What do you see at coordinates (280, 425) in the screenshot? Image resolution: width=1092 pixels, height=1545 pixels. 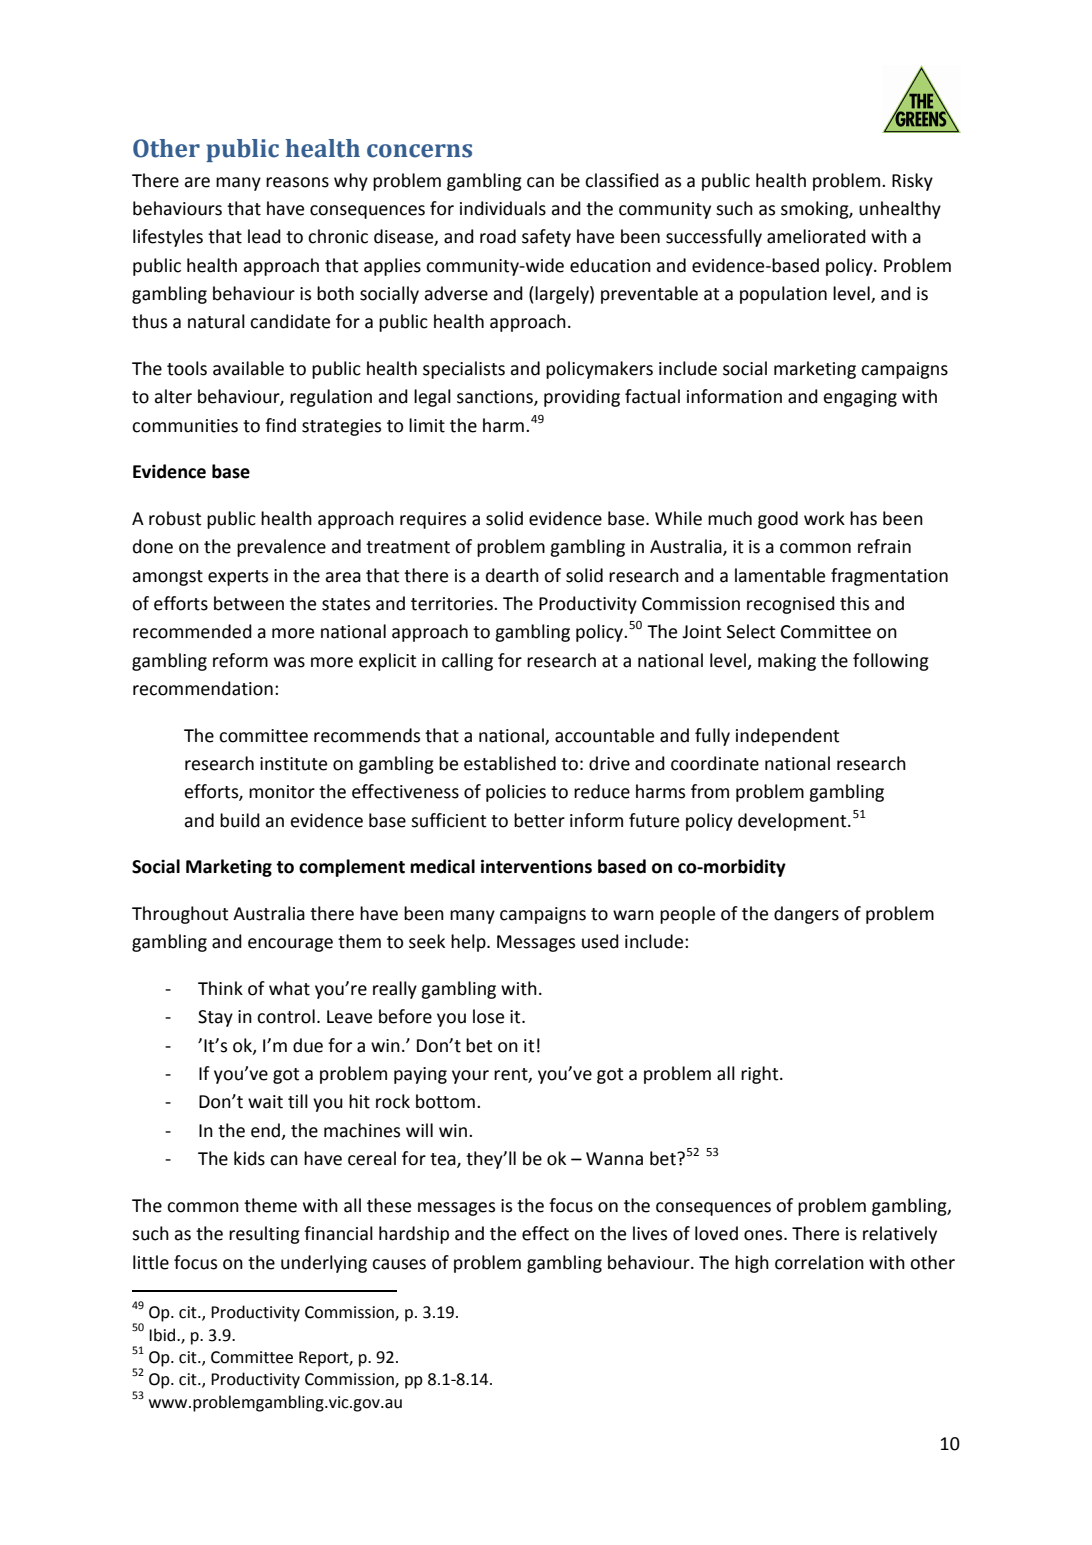 I see `find` at bounding box center [280, 425].
